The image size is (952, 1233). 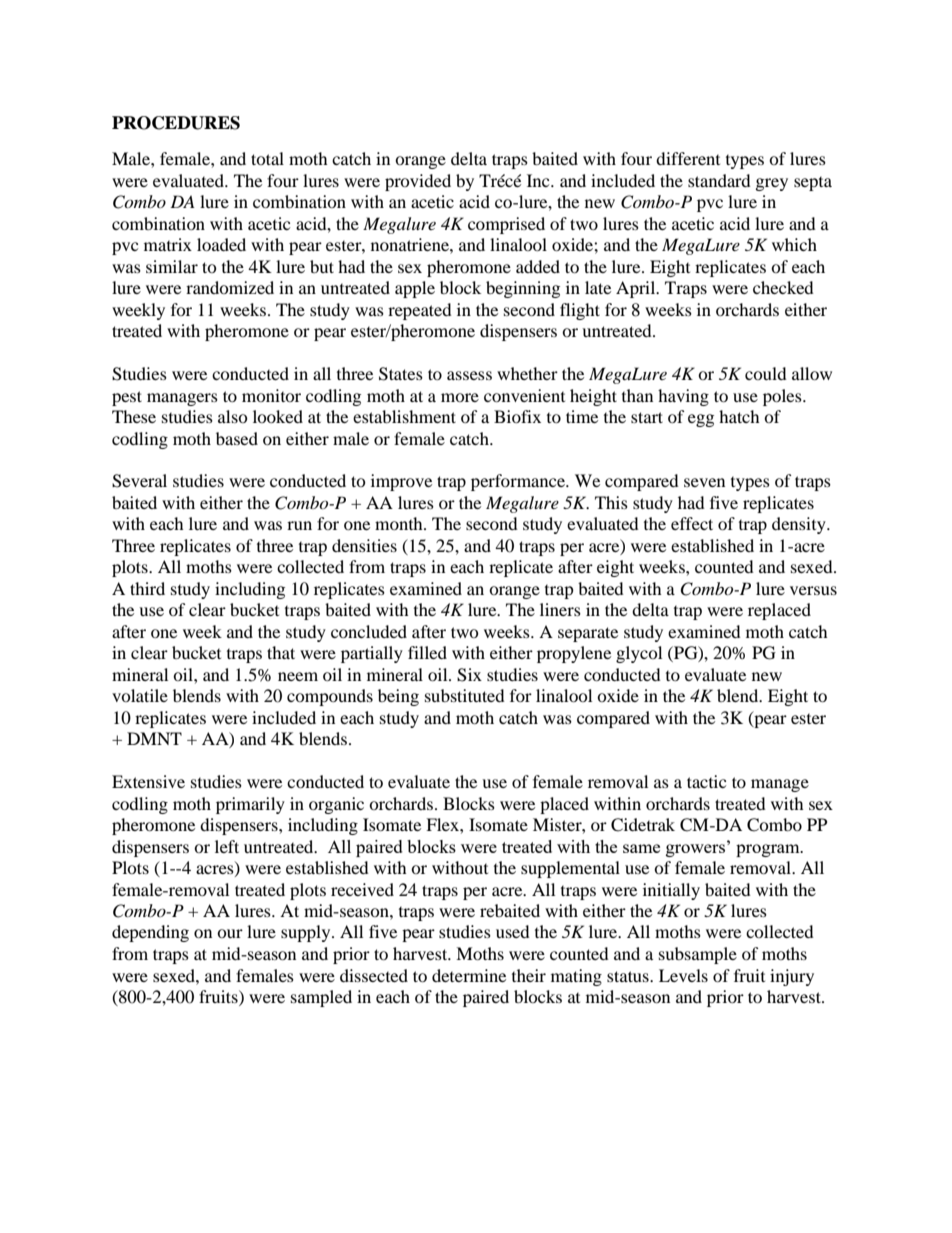 I want to click on provided, so click(x=418, y=182).
